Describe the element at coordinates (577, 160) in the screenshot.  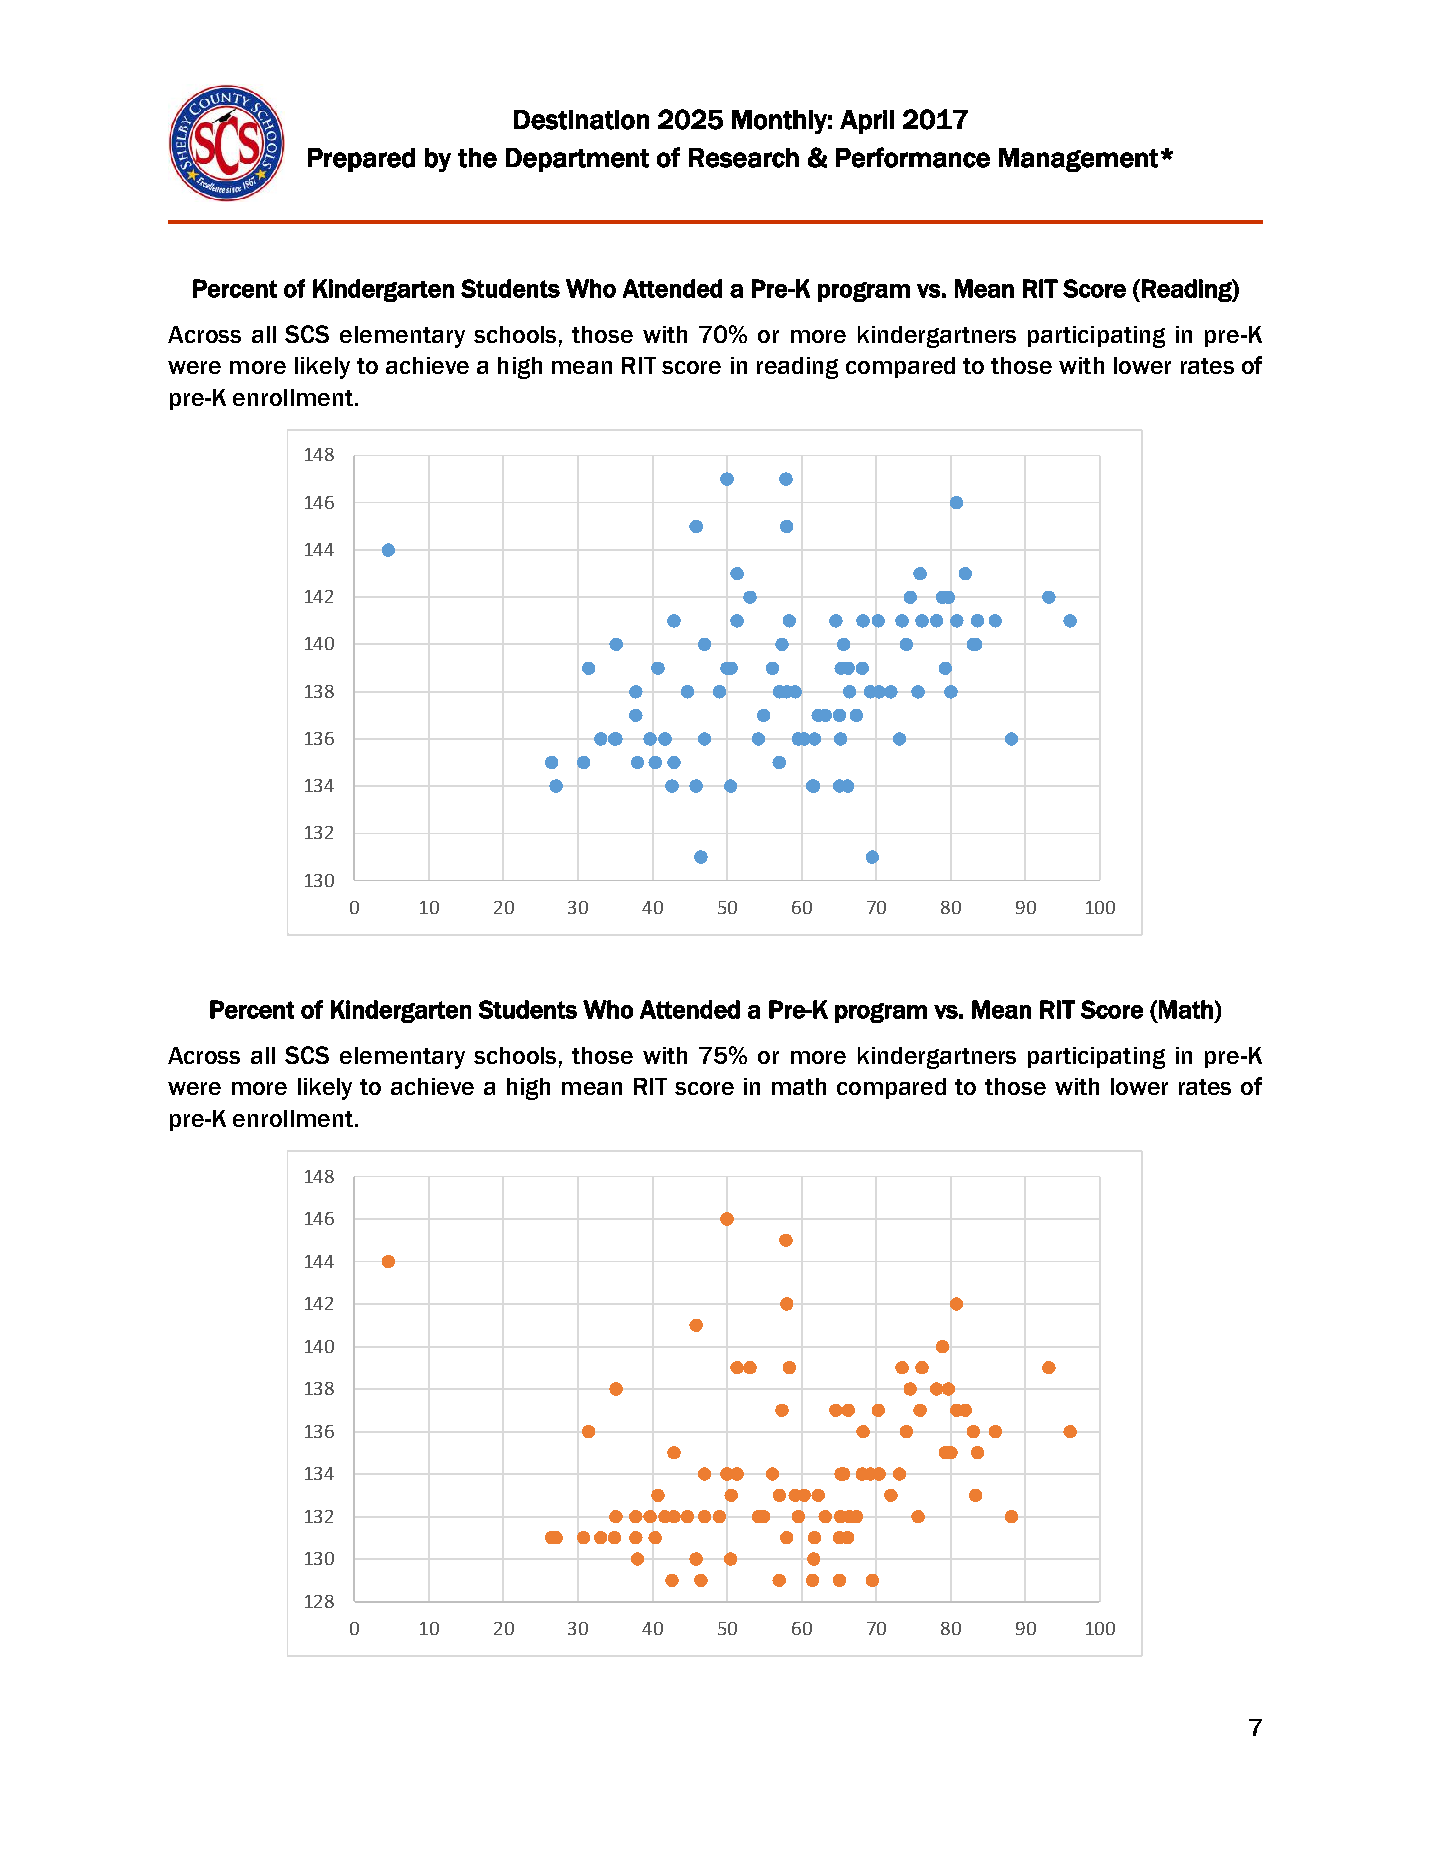
I see `Department` at that location.
